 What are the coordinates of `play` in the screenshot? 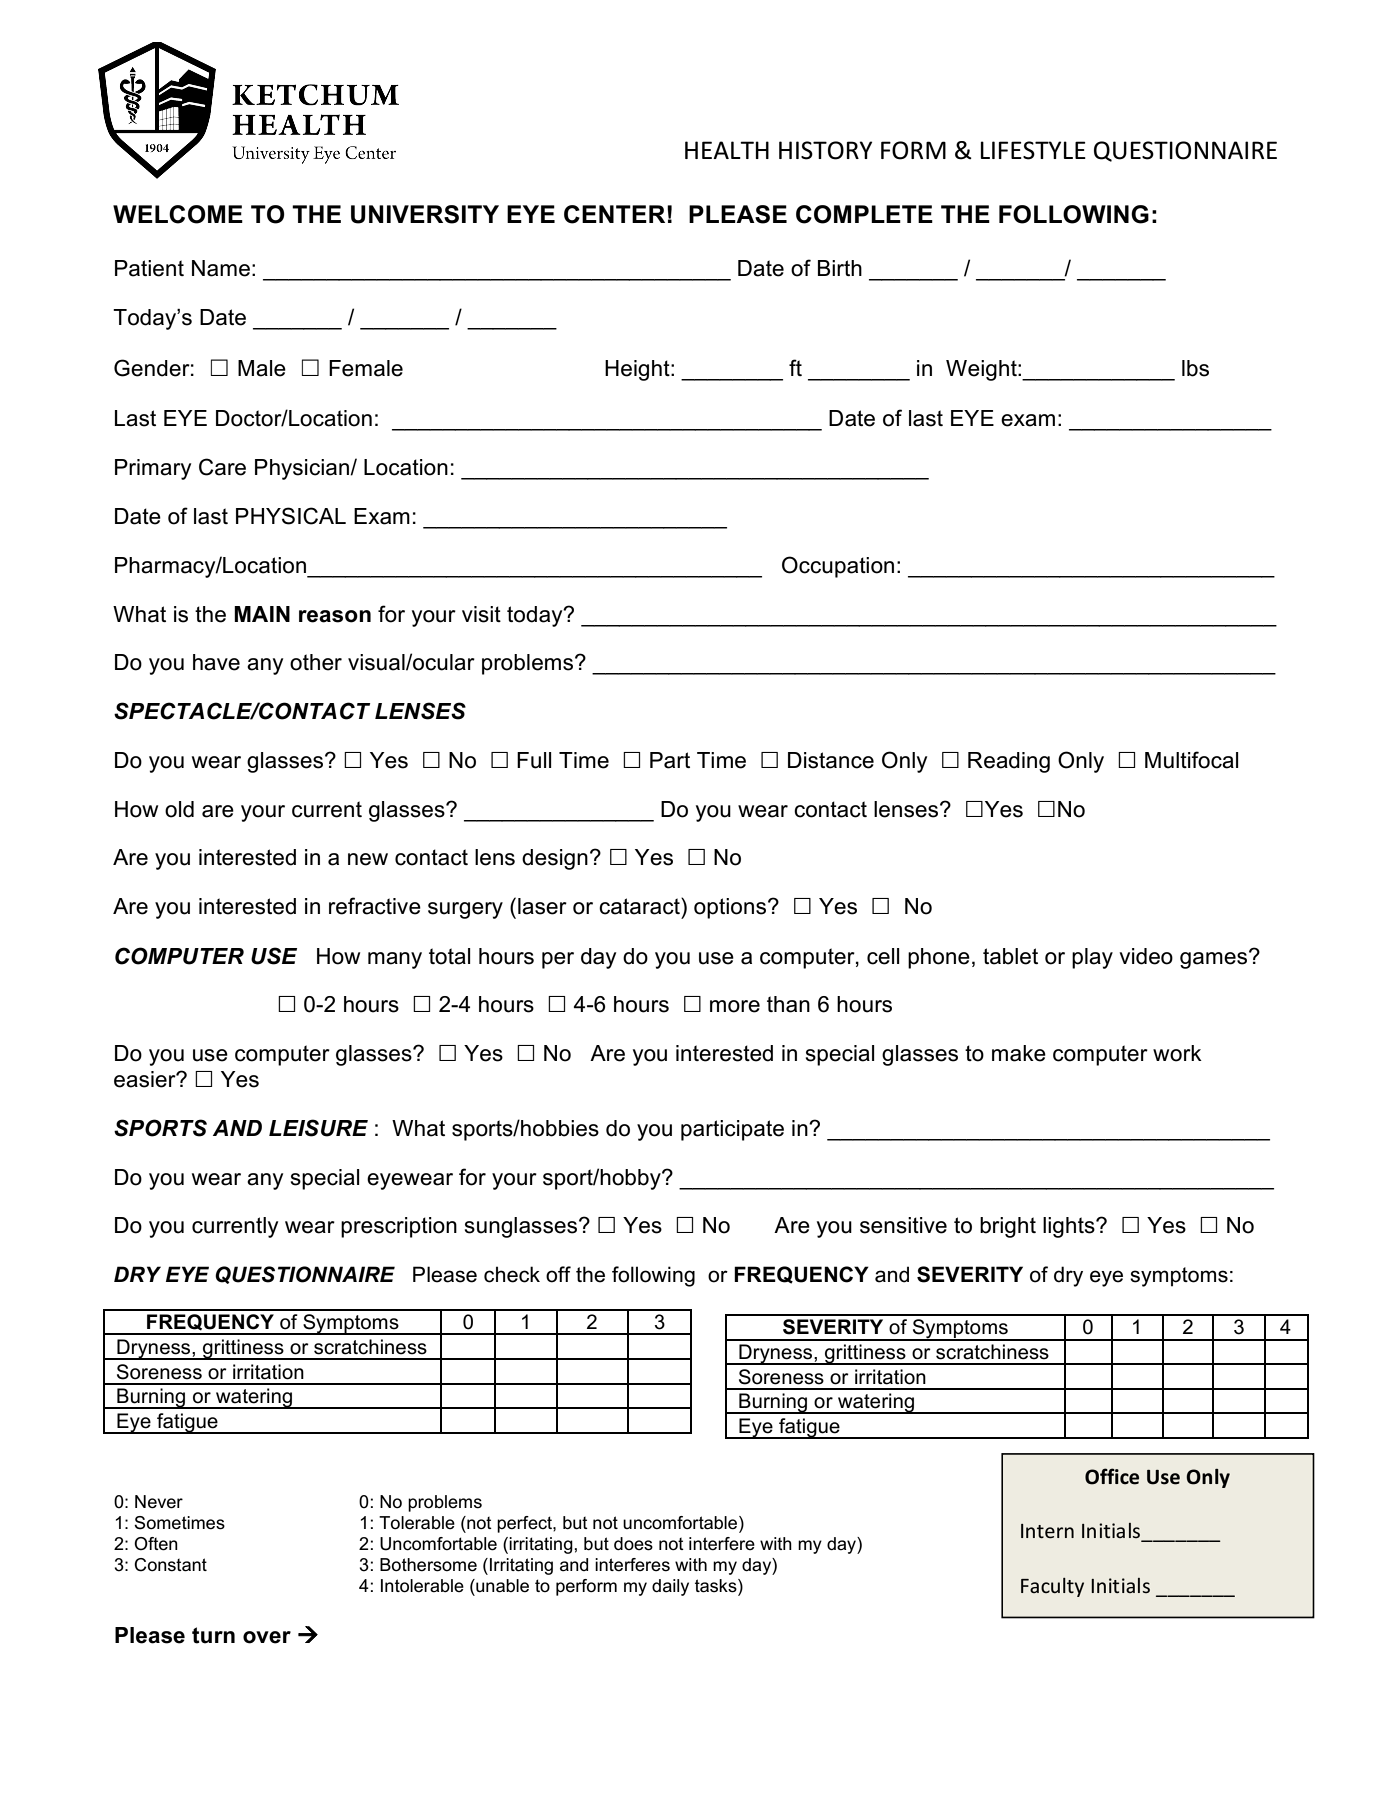 It's located at (1092, 958).
